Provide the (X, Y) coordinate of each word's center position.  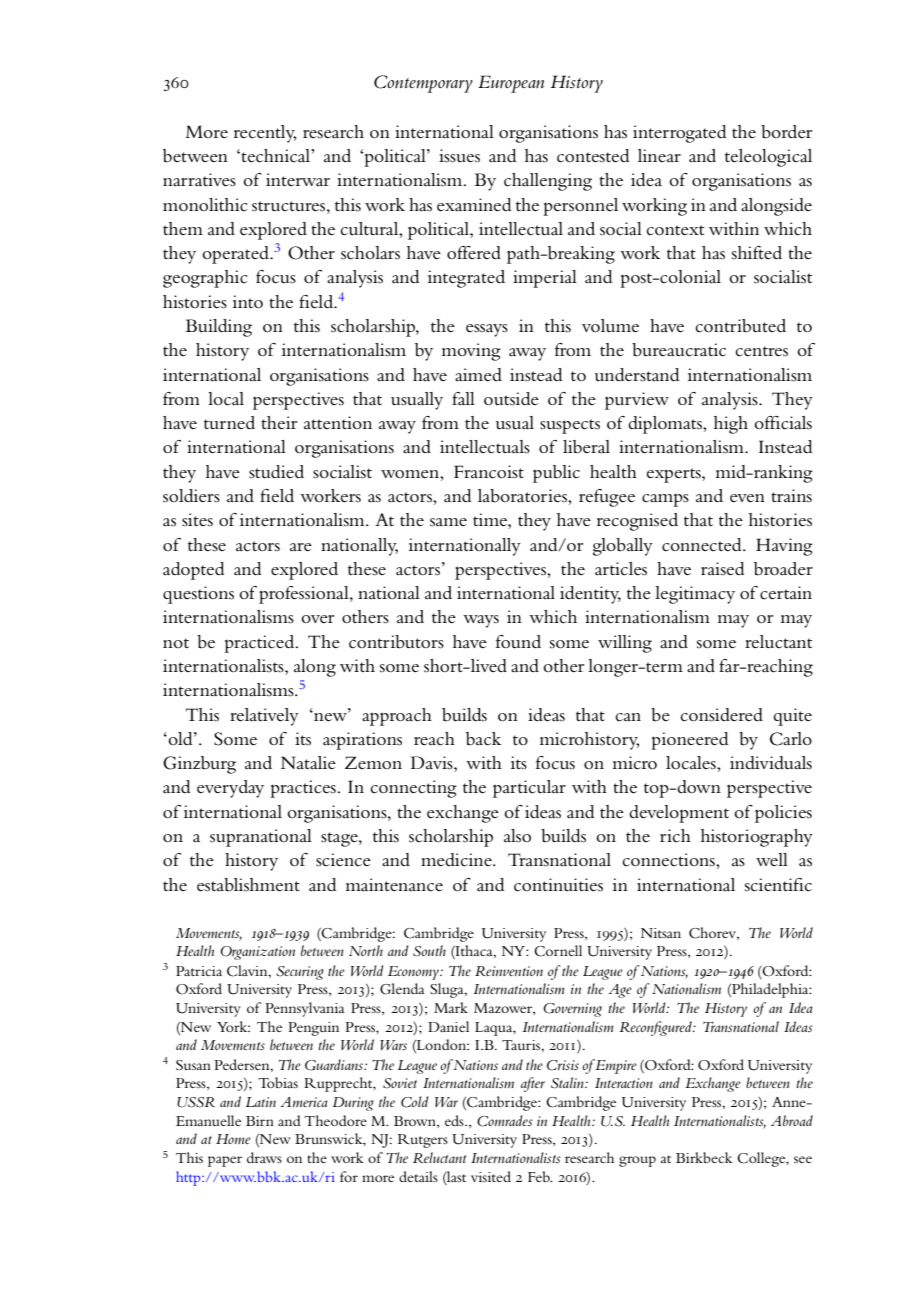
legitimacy (695, 595)
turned (229, 422)
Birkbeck (704, 1157)
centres (761, 351)
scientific (778, 885)
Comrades (505, 1121)
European (511, 84)
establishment (248, 885)
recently (265, 134)
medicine (457, 860)
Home (233, 1139)
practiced (260, 644)
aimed (478, 375)
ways (481, 621)
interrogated (679, 134)
